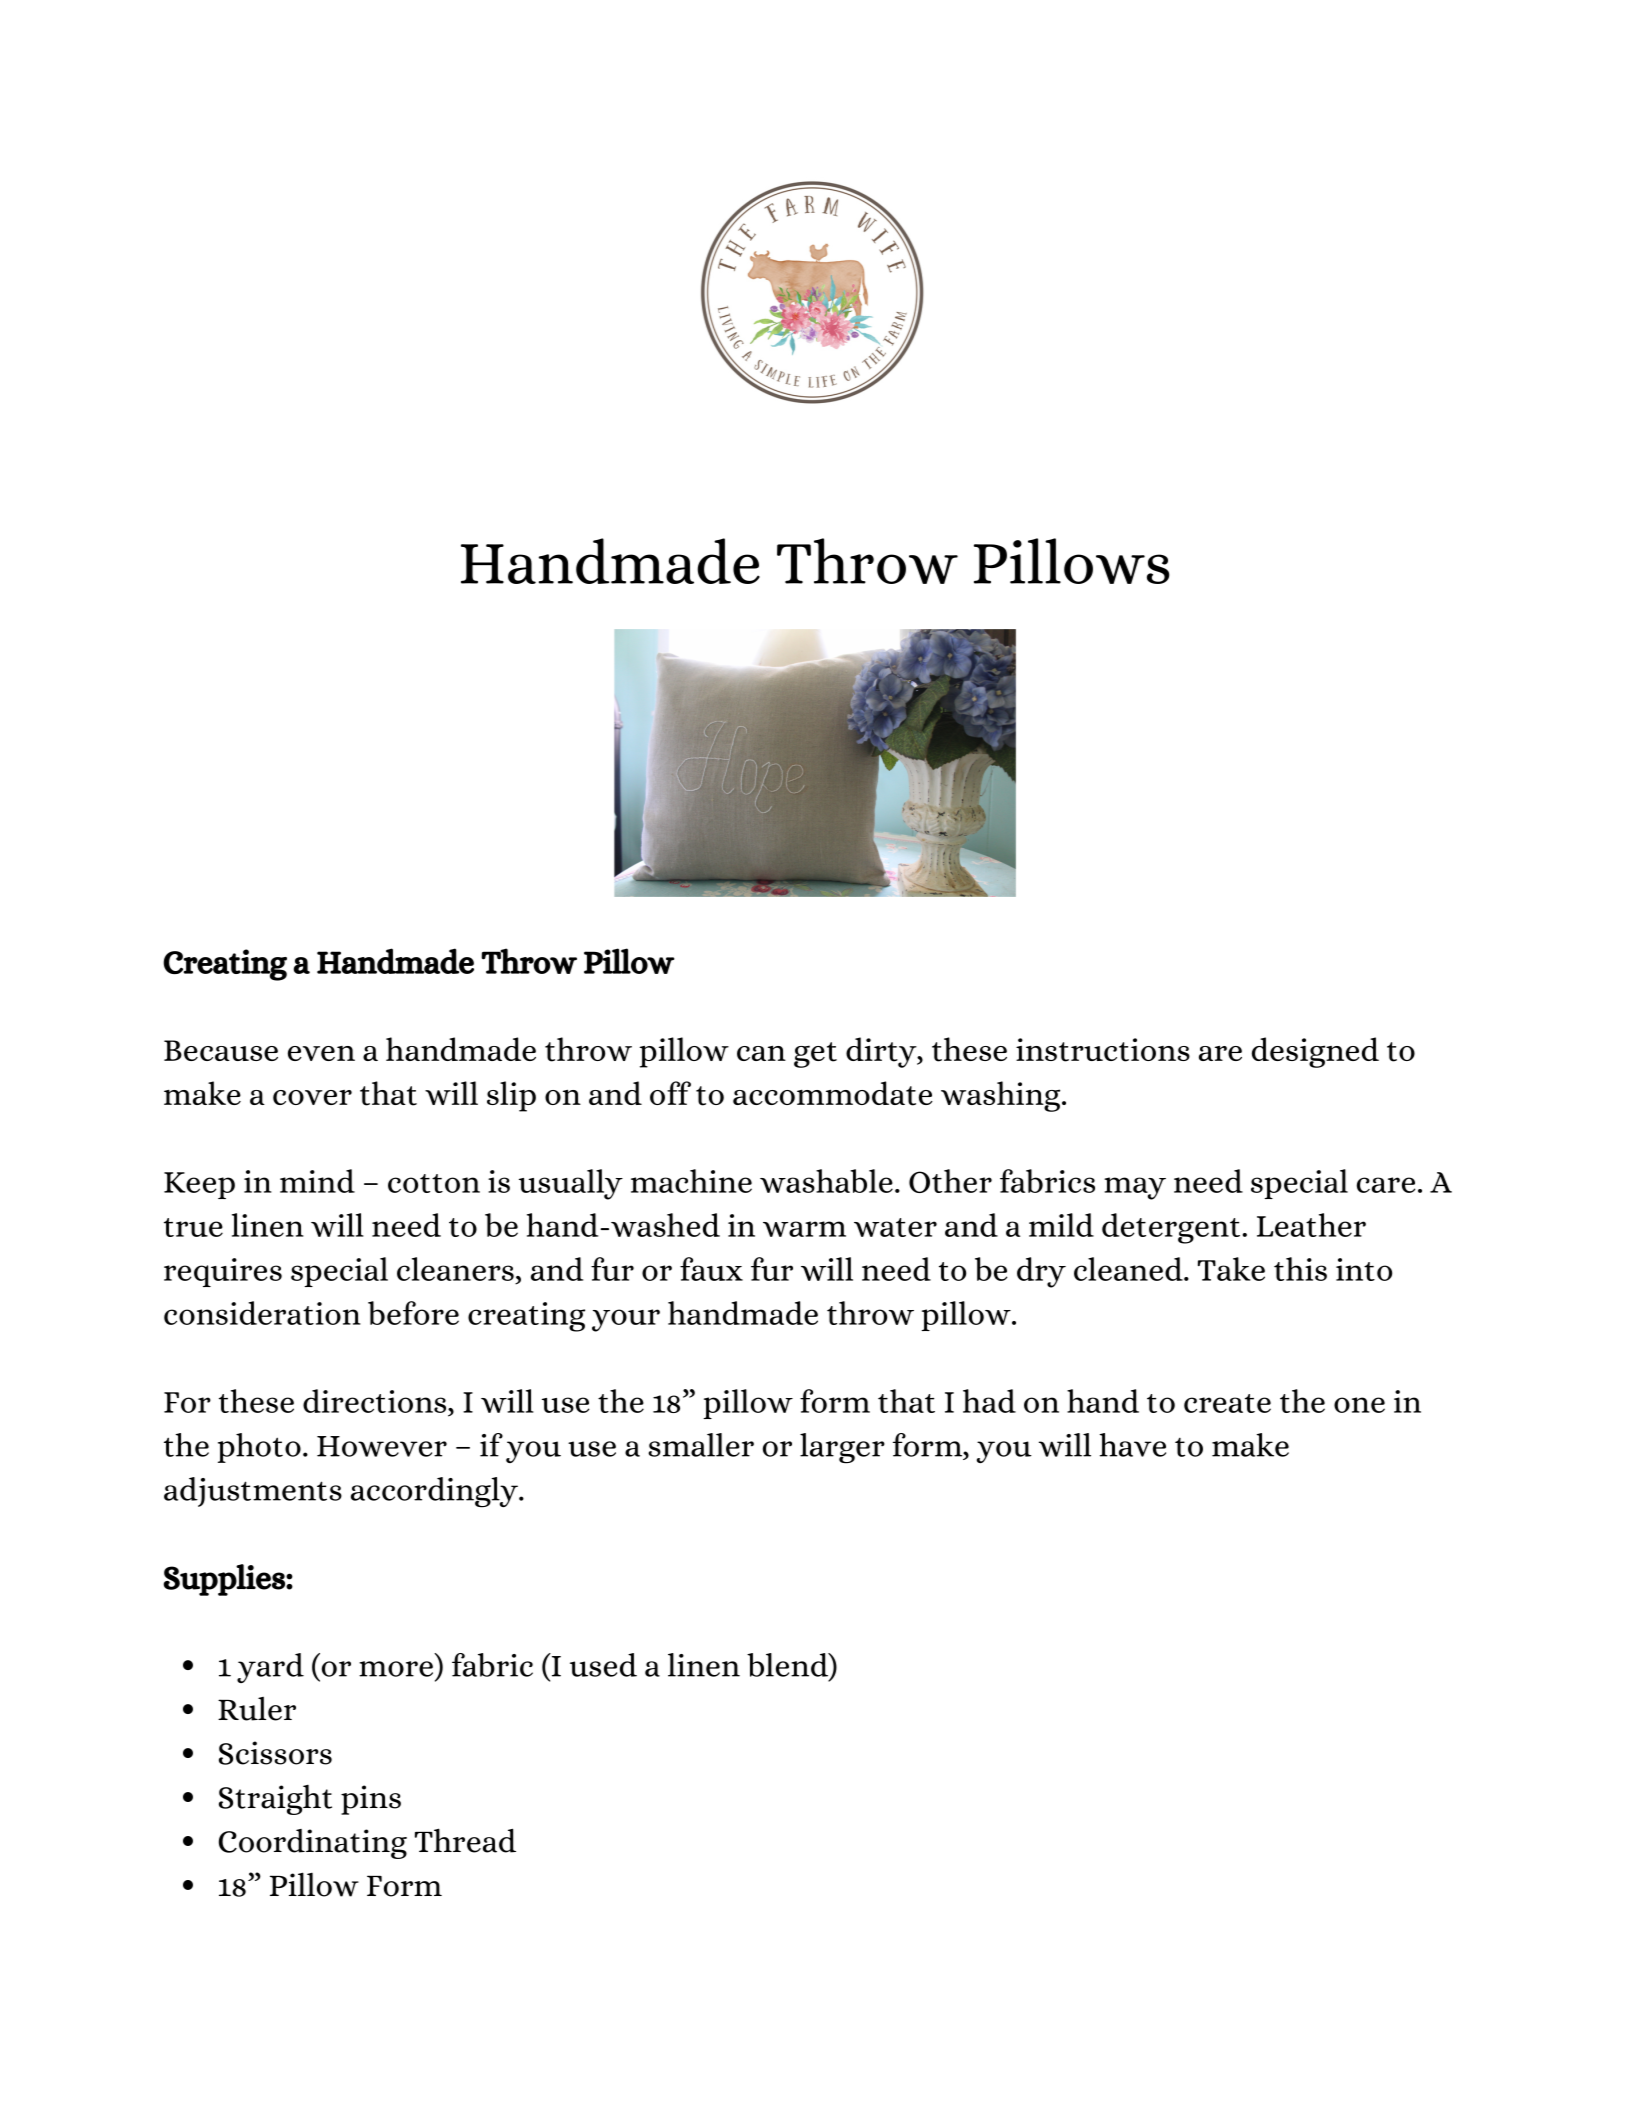  What do you see at coordinates (815, 1055) in the screenshot?
I see `get` at bounding box center [815, 1055].
